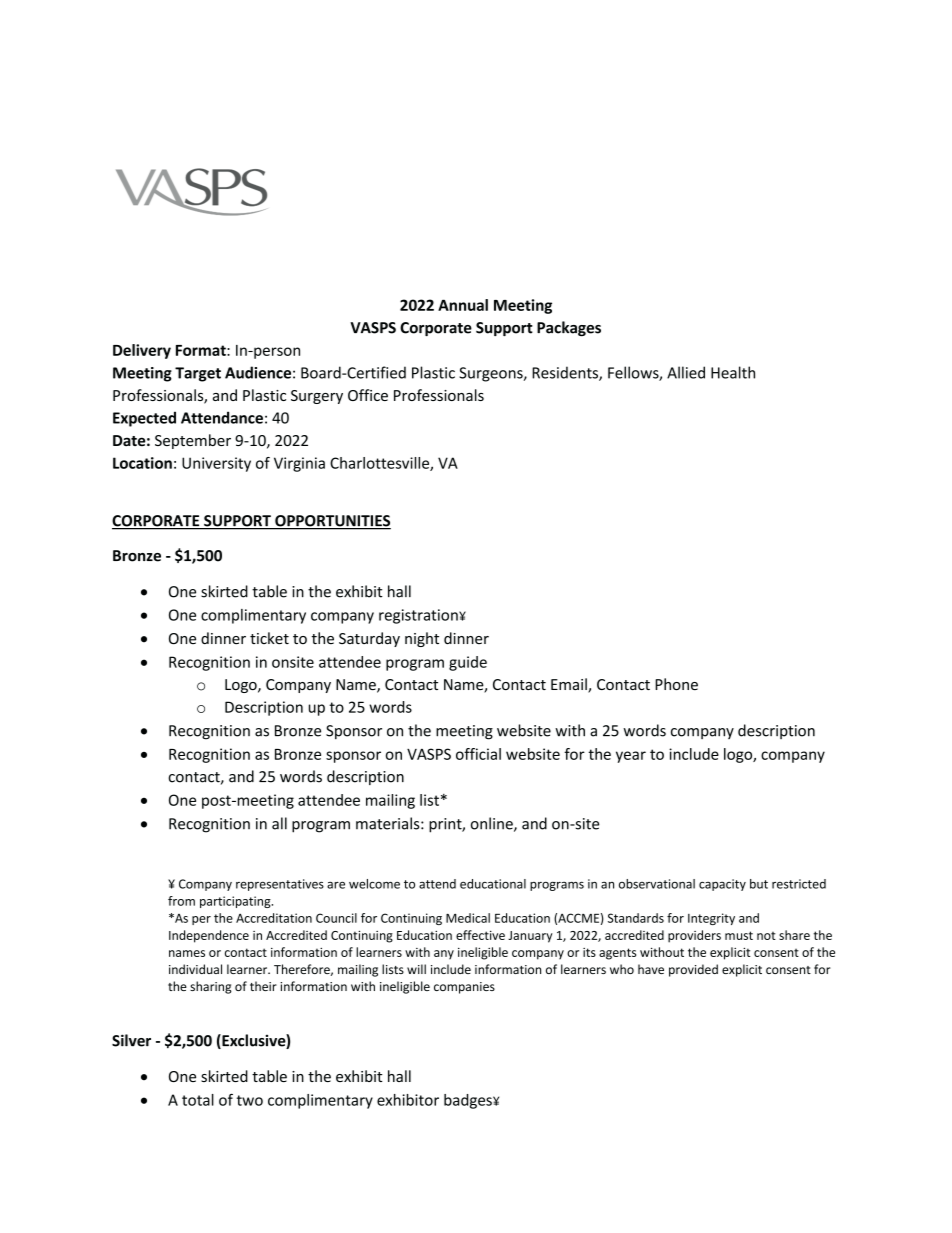 The width and height of the screenshot is (952, 1233). I want to click on ticket, so click(269, 638).
